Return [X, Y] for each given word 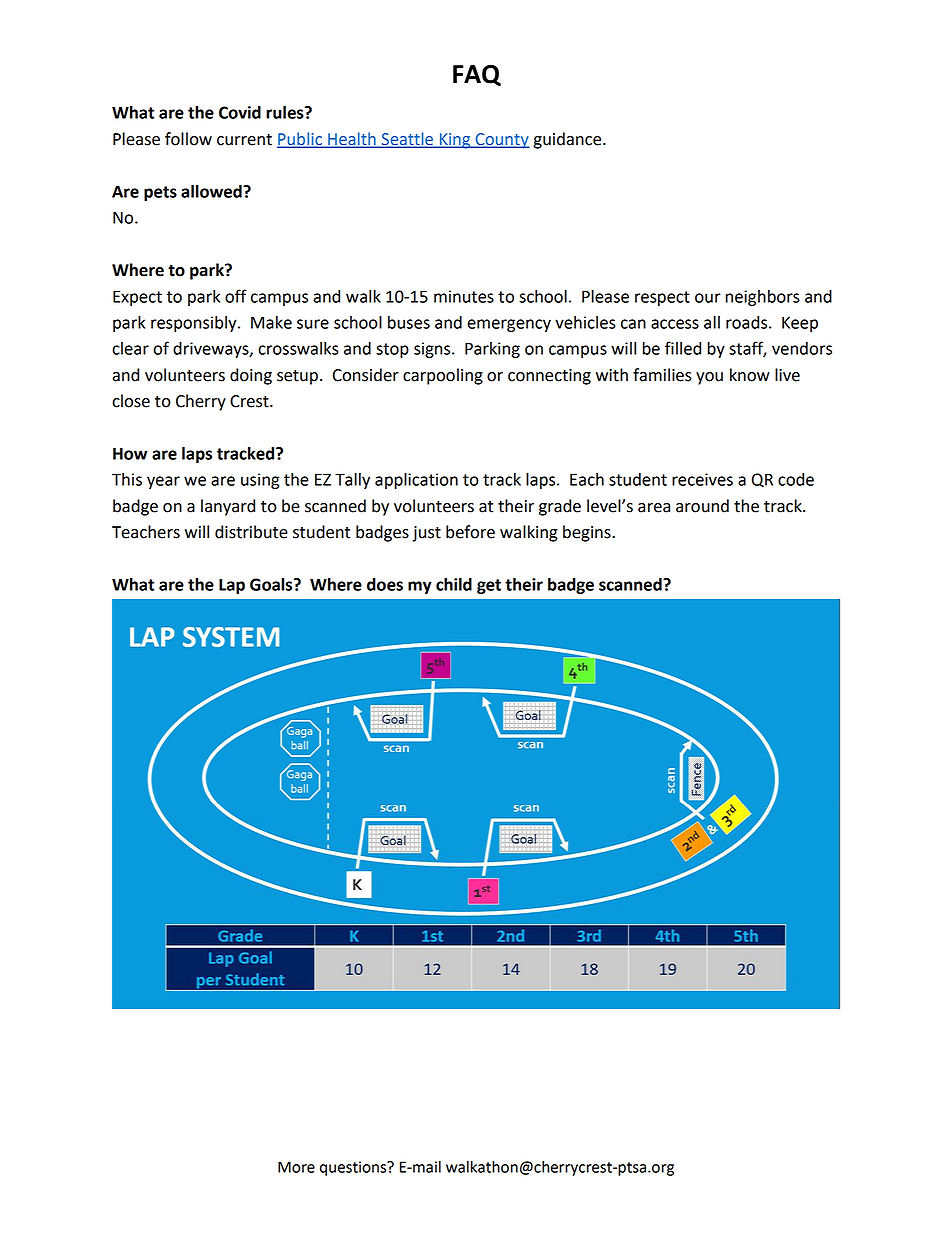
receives [702, 479]
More [296, 1167]
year [163, 482]
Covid [240, 112]
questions [354, 1168]
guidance [568, 140]
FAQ [477, 75]
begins [588, 533]
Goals [272, 584]
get [489, 586]
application [416, 481]
